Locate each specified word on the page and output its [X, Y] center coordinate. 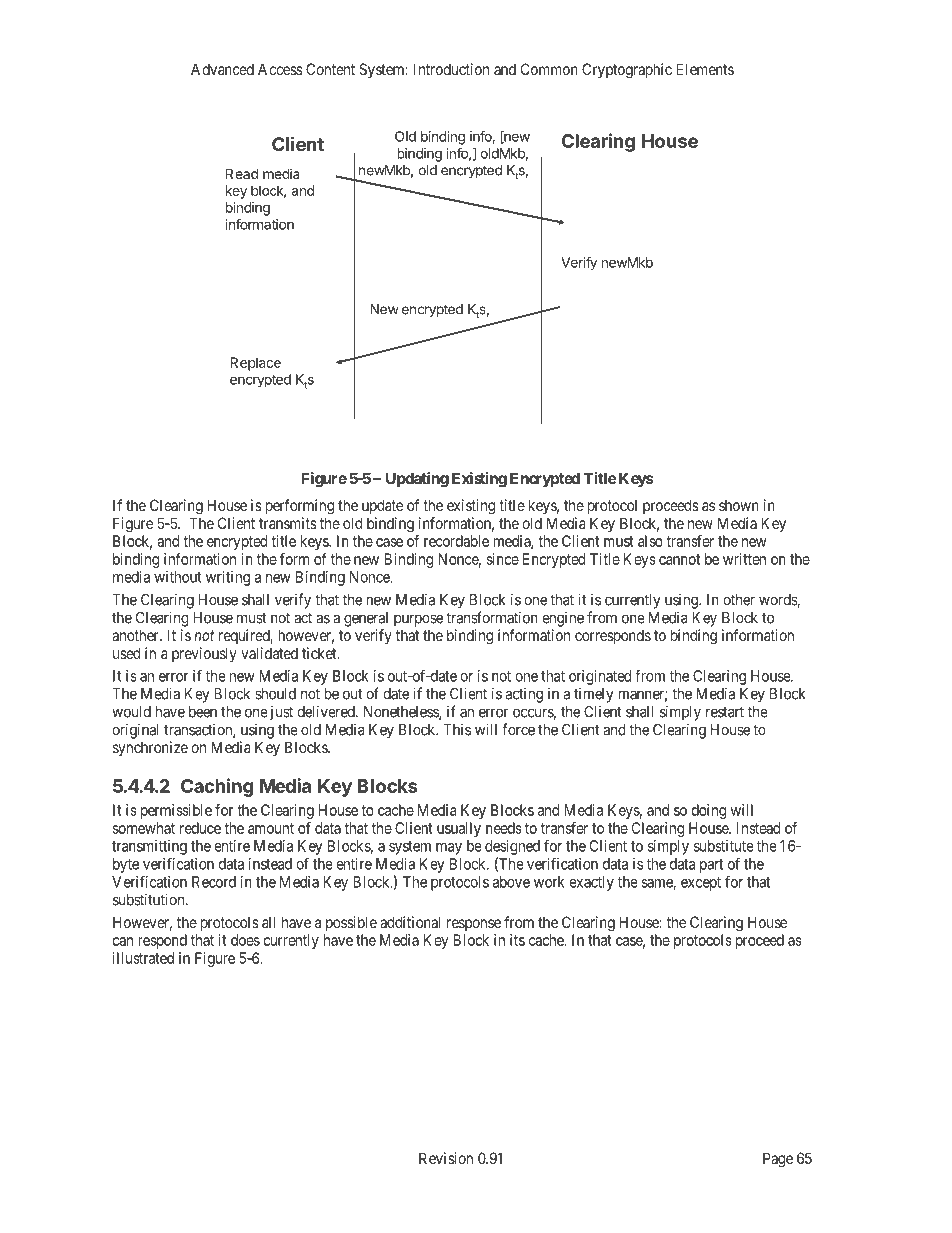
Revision [446, 1158]
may [449, 849]
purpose [418, 620]
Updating [417, 480]
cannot [679, 559]
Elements [705, 69]
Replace [255, 364]
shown [739, 505]
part [711, 866]
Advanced [222, 69]
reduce [200, 828]
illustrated [143, 958]
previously [204, 654]
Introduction [451, 69]
